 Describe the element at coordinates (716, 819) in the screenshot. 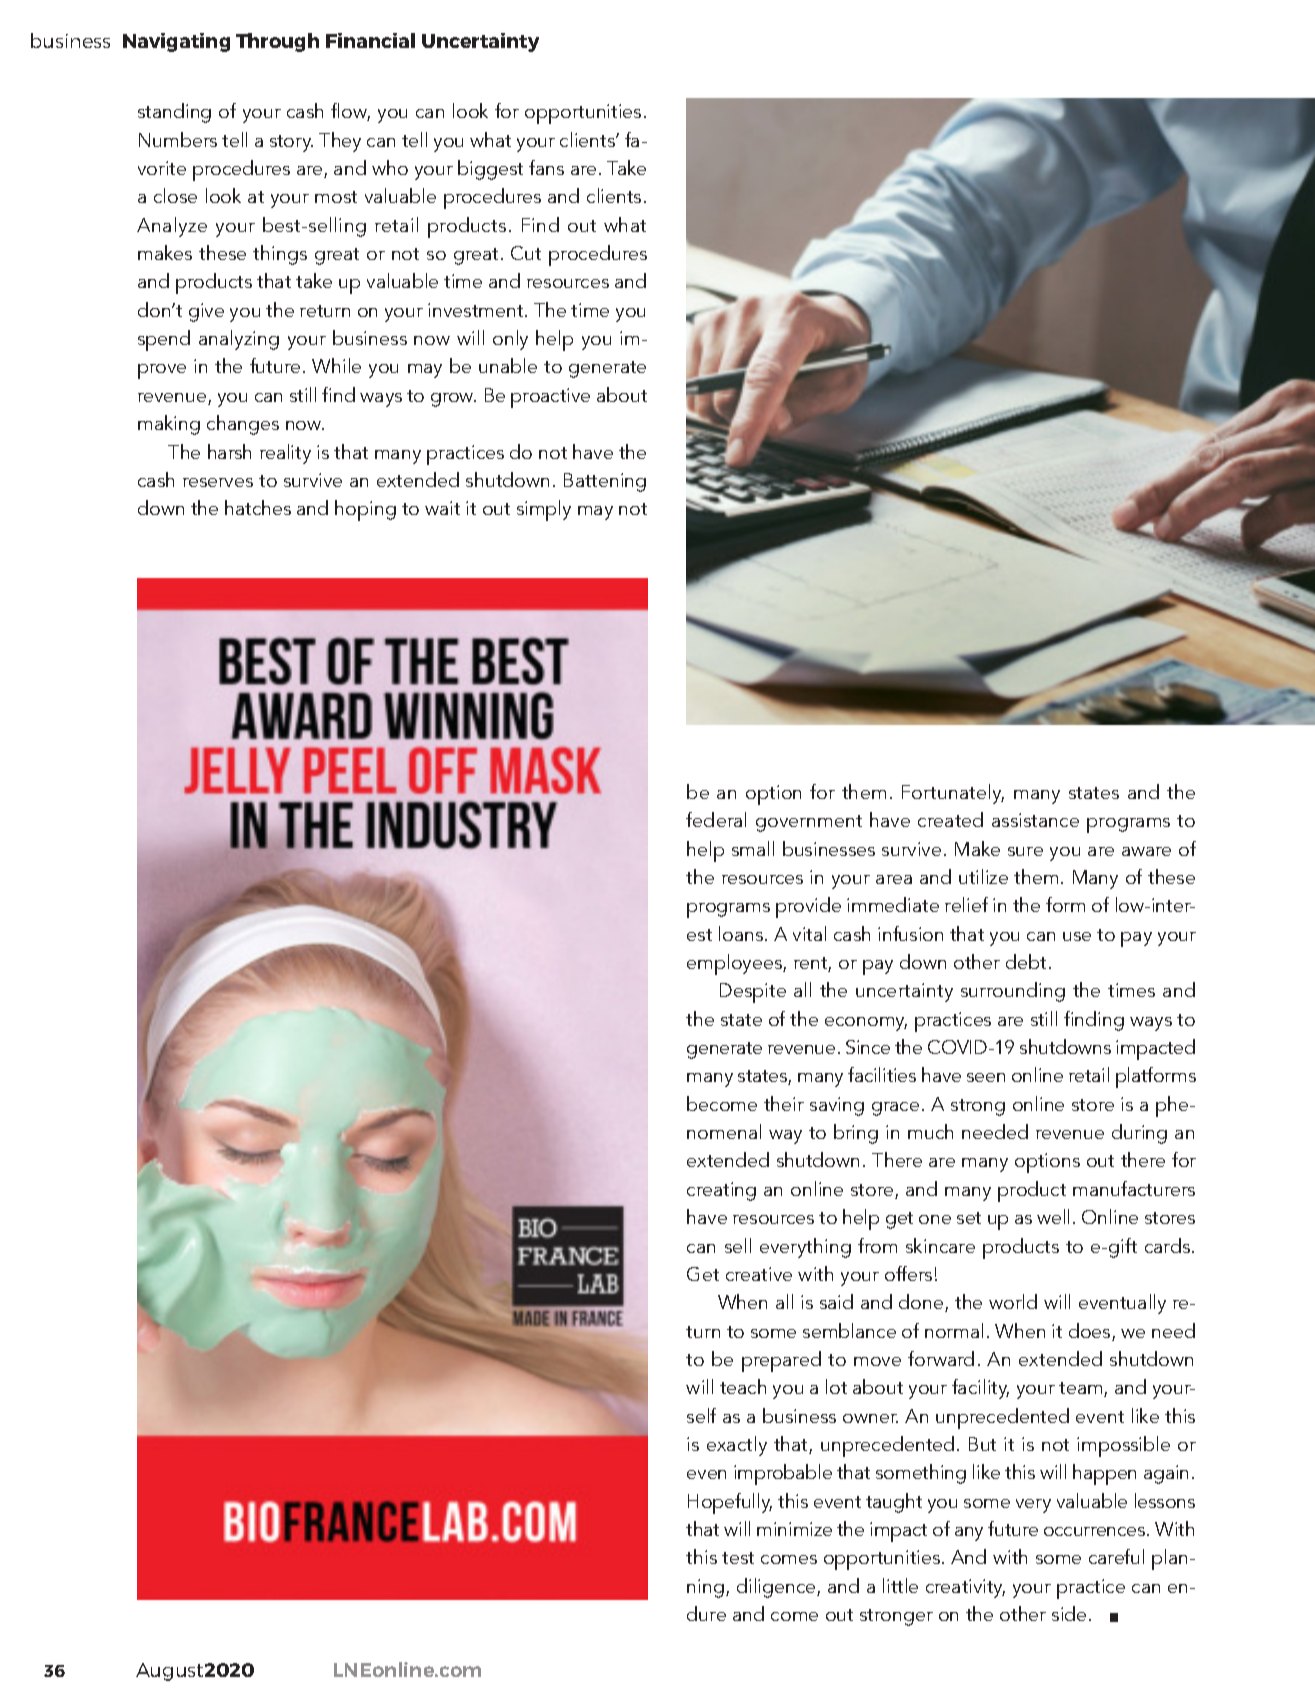

I see `federal` at that location.
